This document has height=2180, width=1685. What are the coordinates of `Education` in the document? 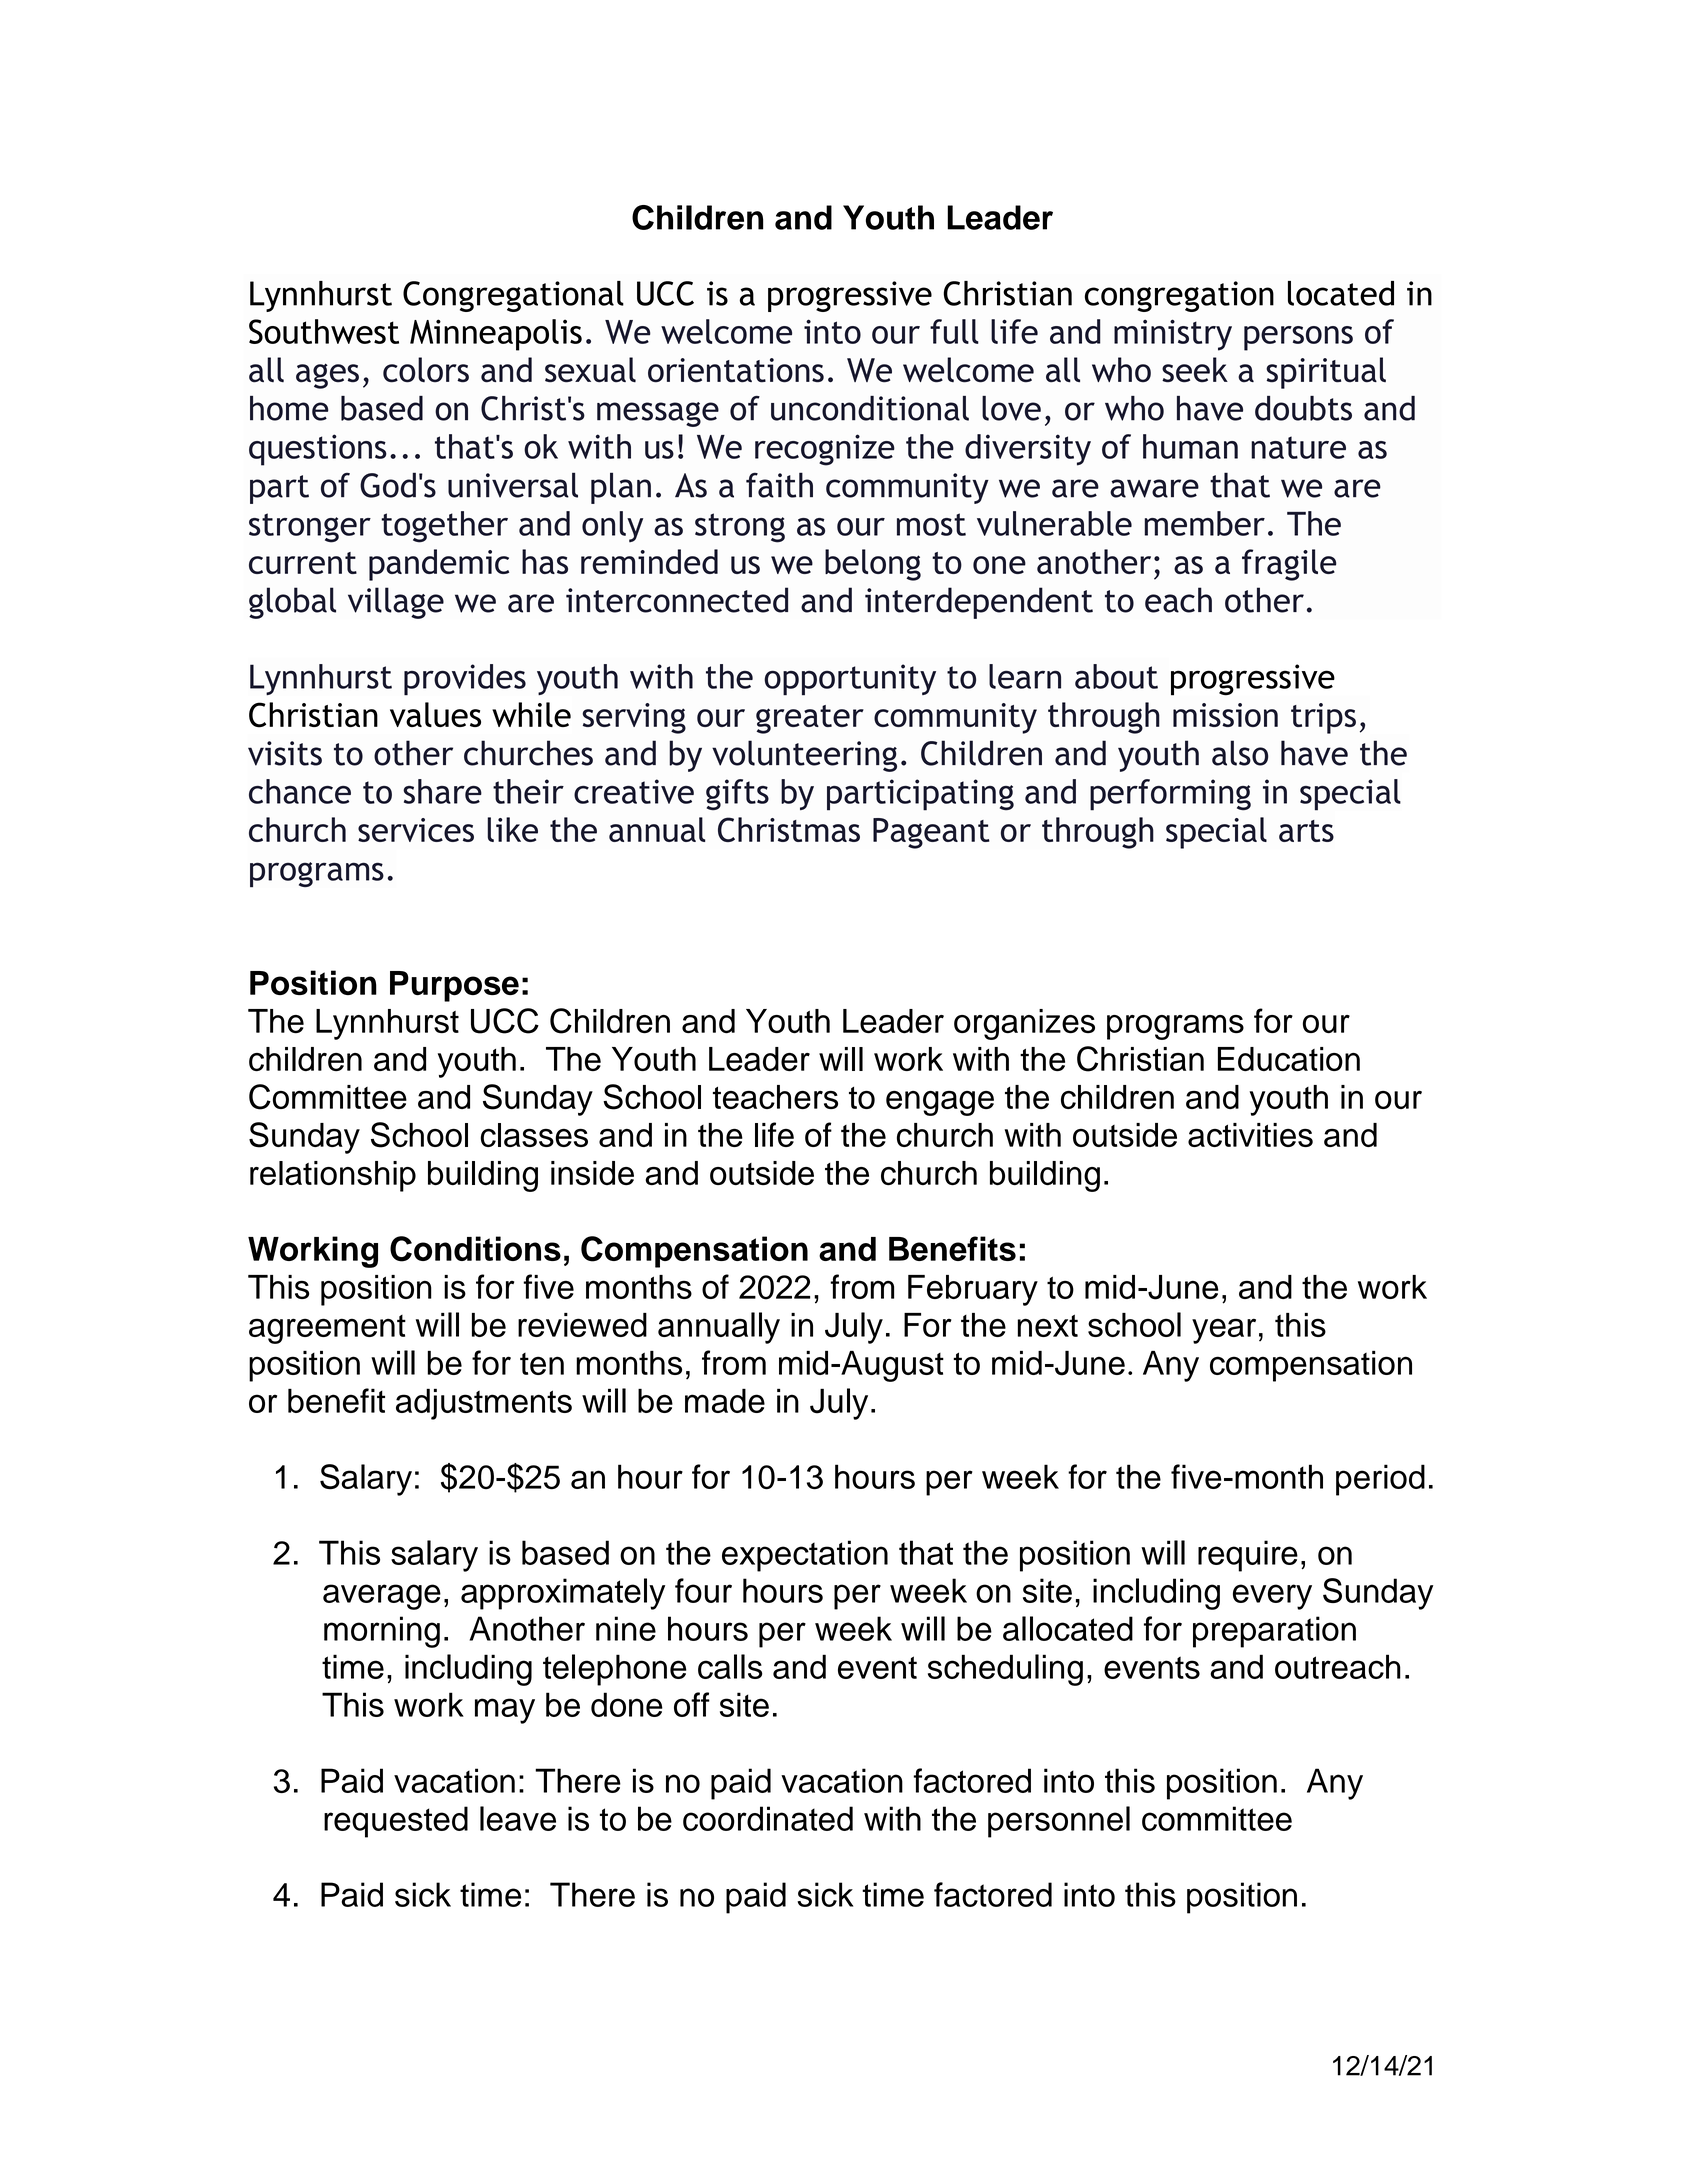 It's located at (1289, 1059).
